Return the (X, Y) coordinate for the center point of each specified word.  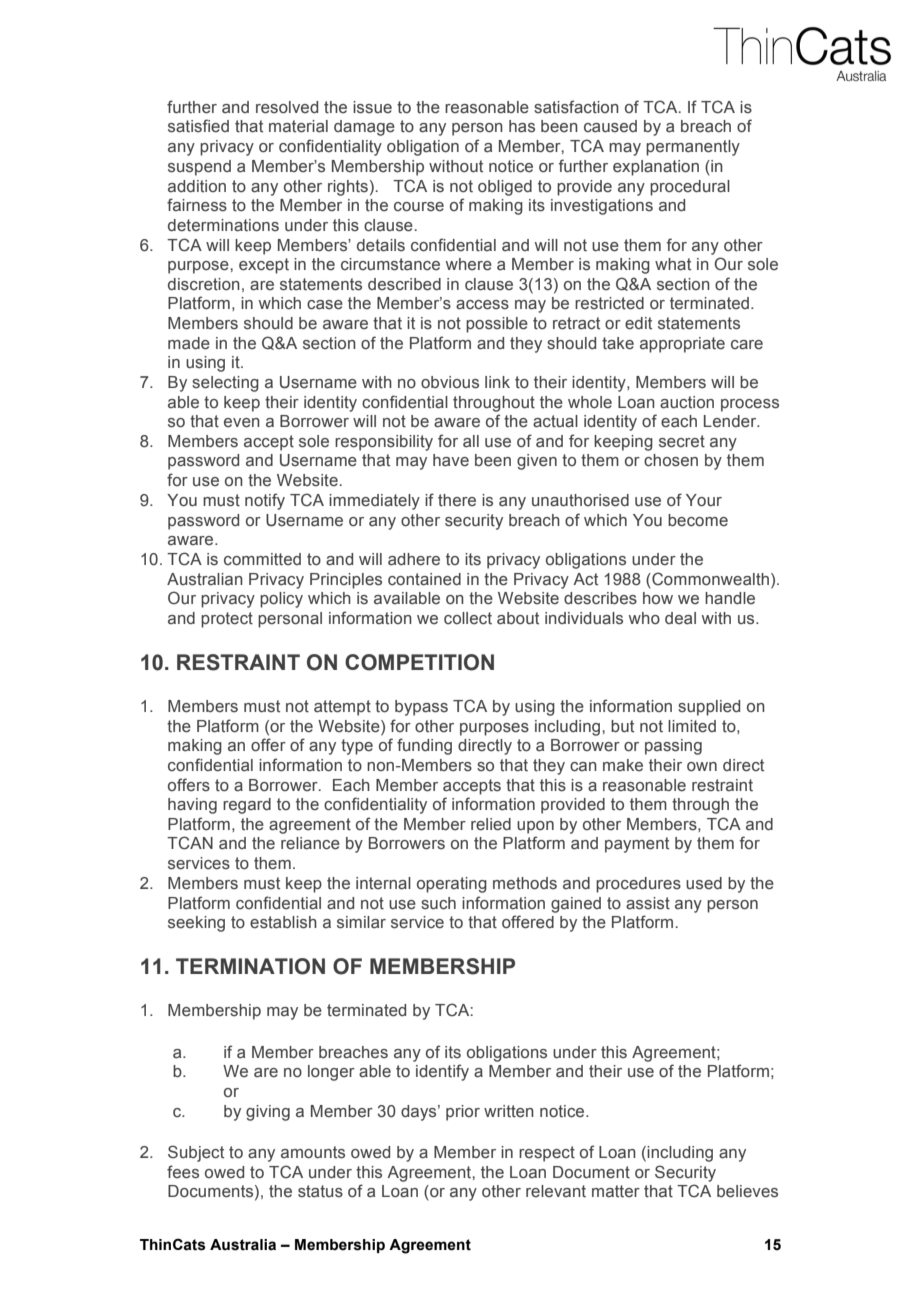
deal (680, 618)
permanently (693, 148)
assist (648, 903)
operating (452, 885)
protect (227, 620)
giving (268, 1113)
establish (283, 922)
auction (687, 402)
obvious (450, 382)
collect (468, 618)
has (522, 126)
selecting (225, 384)
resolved (287, 107)
